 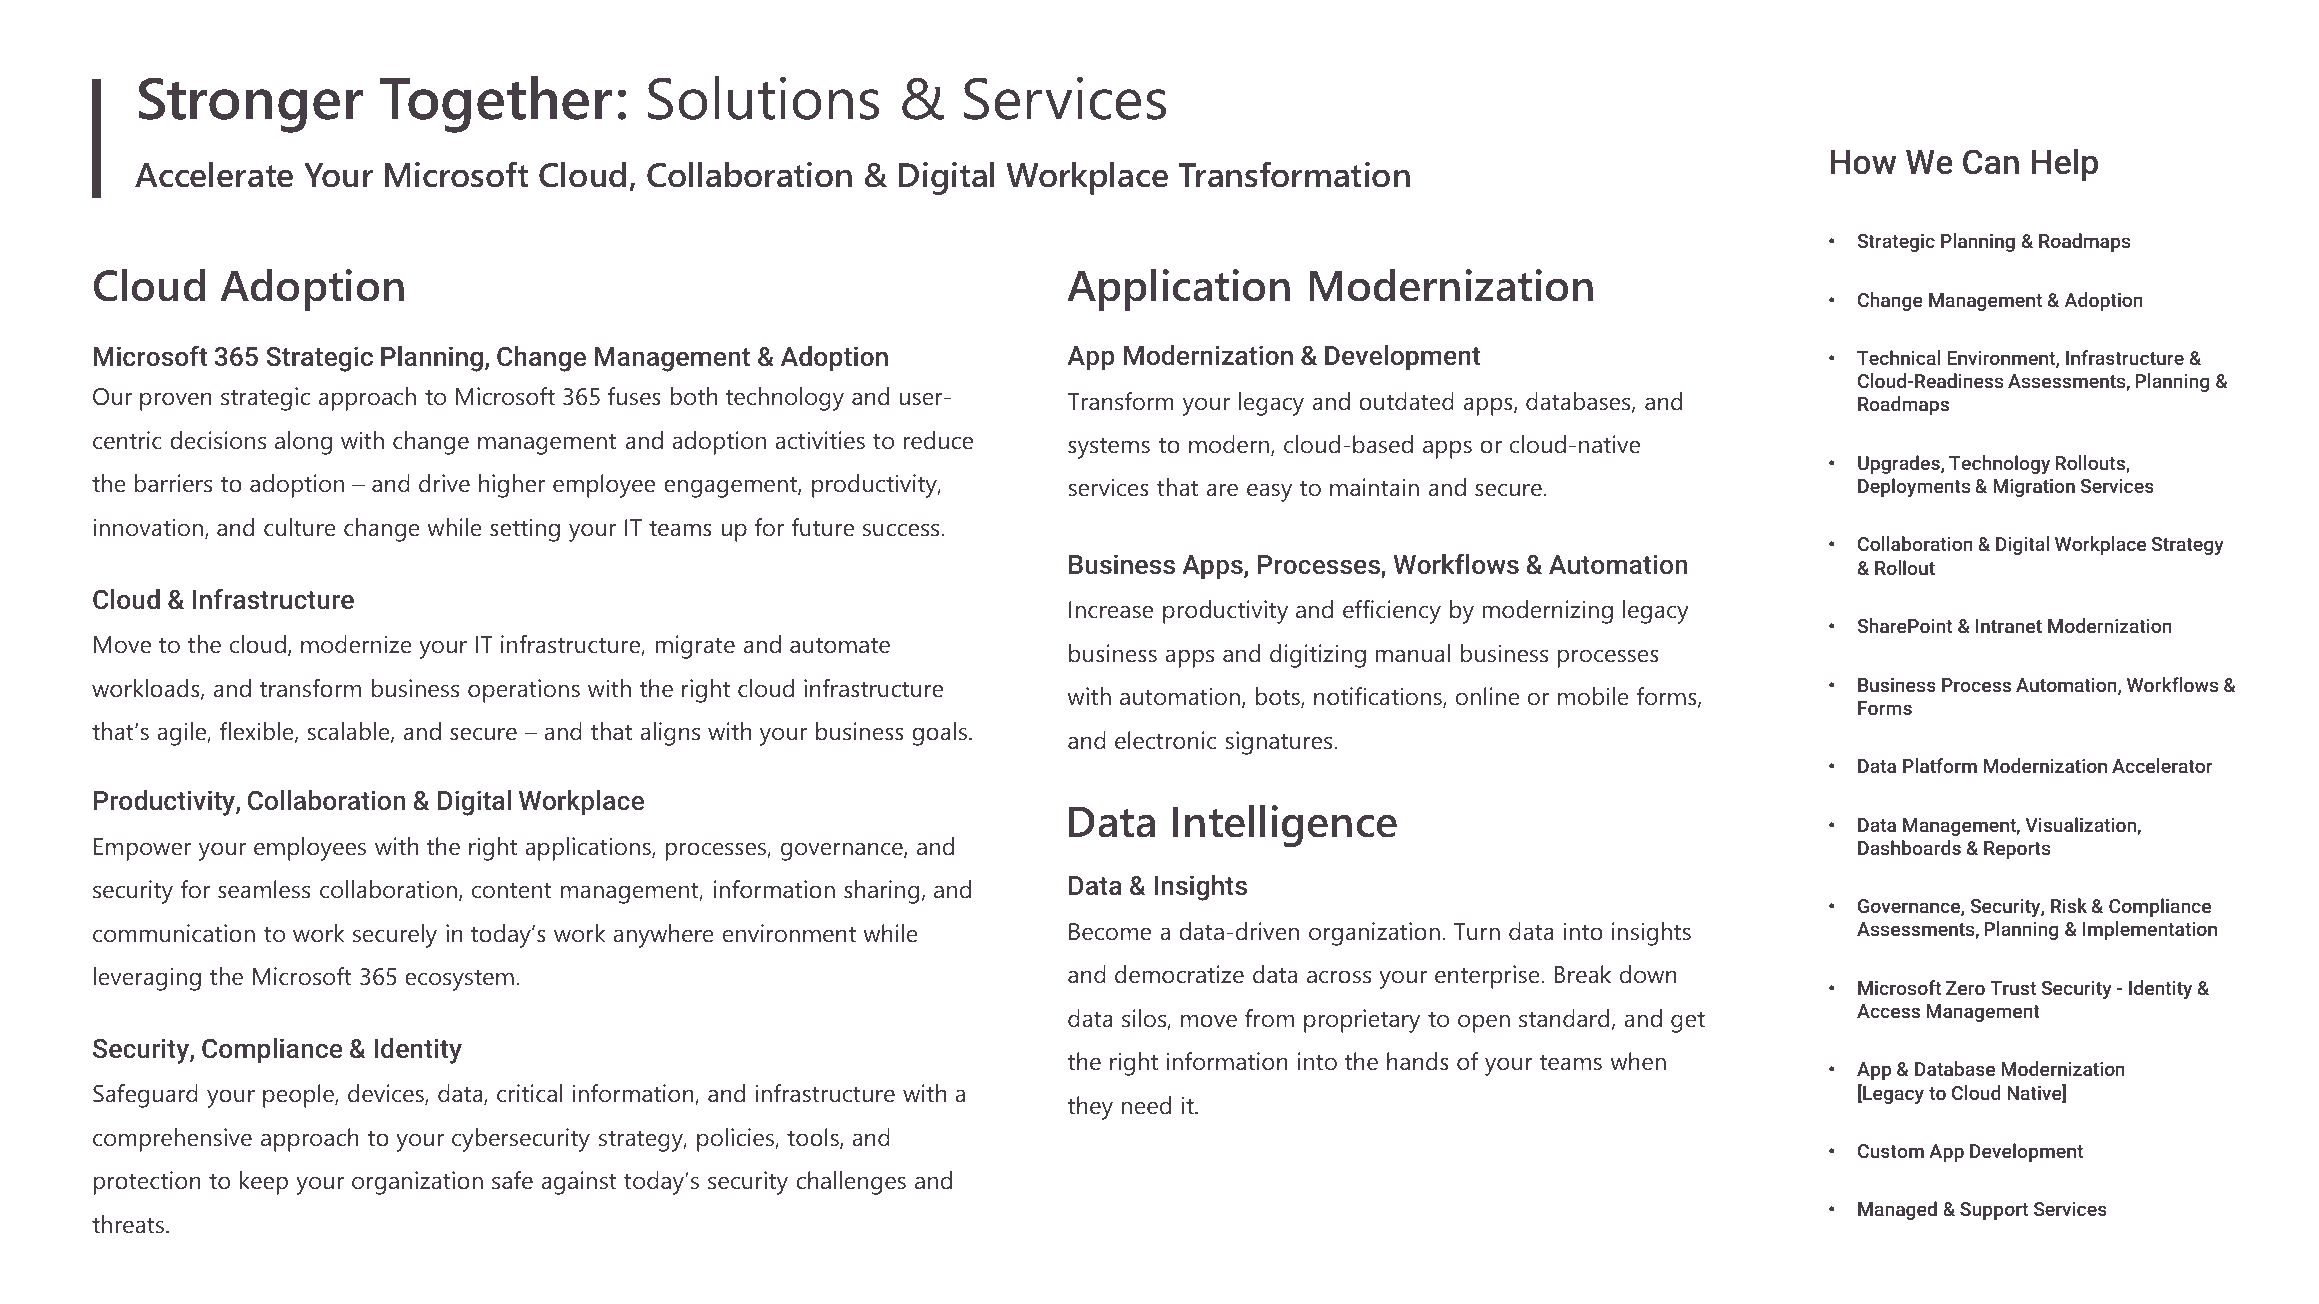 I want to click on challenges, so click(x=851, y=1183).
